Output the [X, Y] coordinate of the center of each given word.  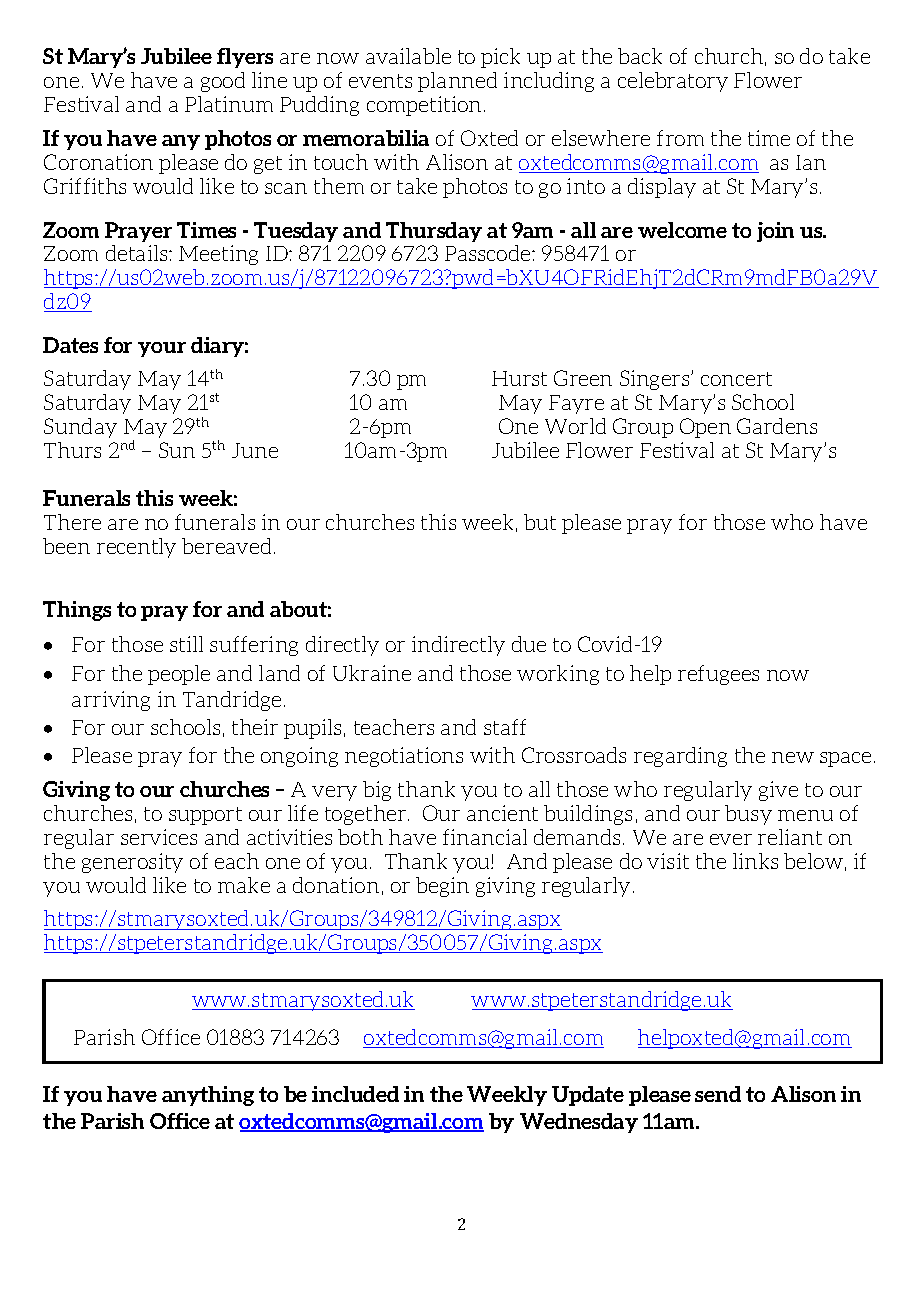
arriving [111, 701]
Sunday [80, 428]
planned [457, 82]
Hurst [519, 378]
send [718, 1094]
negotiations [404, 757]
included [355, 1094]
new [793, 757]
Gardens [777, 426]
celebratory [673, 82]
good [223, 82]
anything [208, 1096]
